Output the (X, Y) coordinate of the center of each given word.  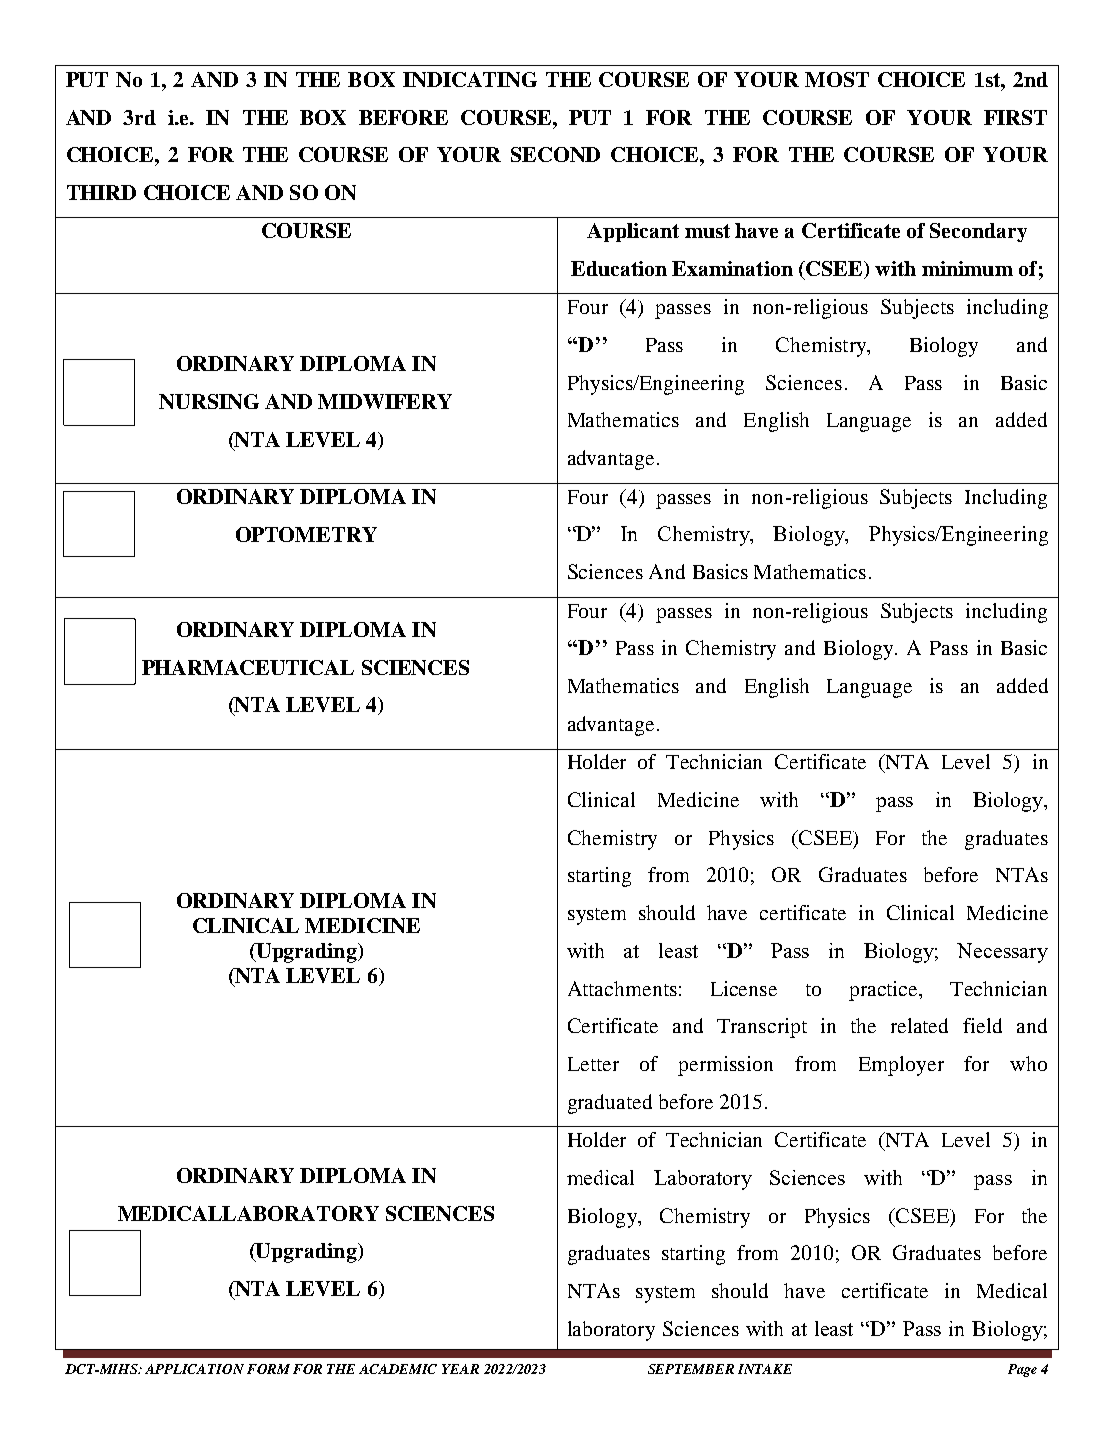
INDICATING (470, 79)
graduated (610, 1104)
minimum (967, 268)
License (744, 988)
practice (885, 991)
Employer (901, 1066)
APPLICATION (194, 1369)
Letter (593, 1064)
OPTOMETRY (306, 534)
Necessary (1002, 953)
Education (619, 268)
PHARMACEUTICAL (248, 667)
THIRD (101, 192)
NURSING (209, 401)
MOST (837, 79)
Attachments (622, 988)
